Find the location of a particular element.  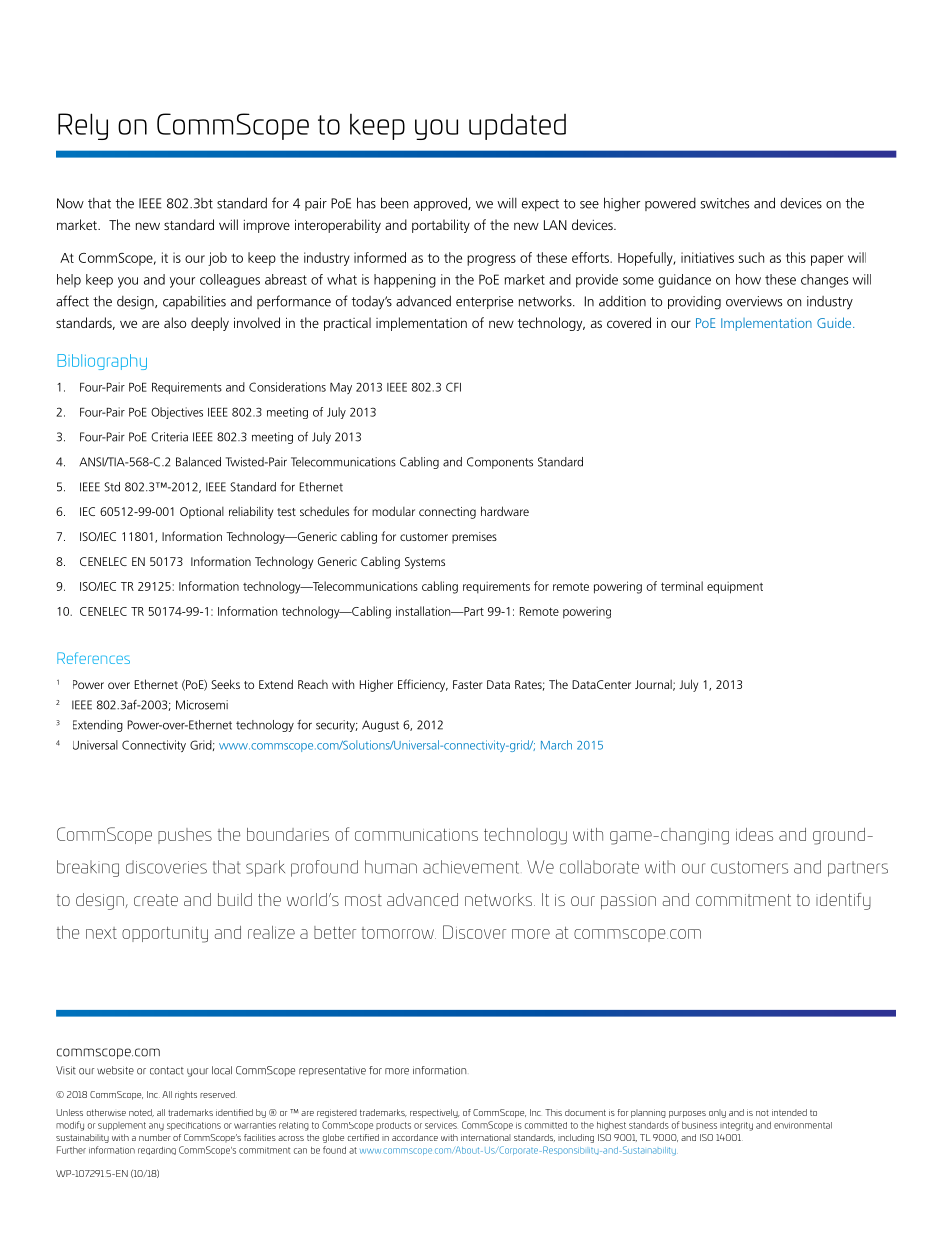

integrity is located at coordinates (736, 1126).
